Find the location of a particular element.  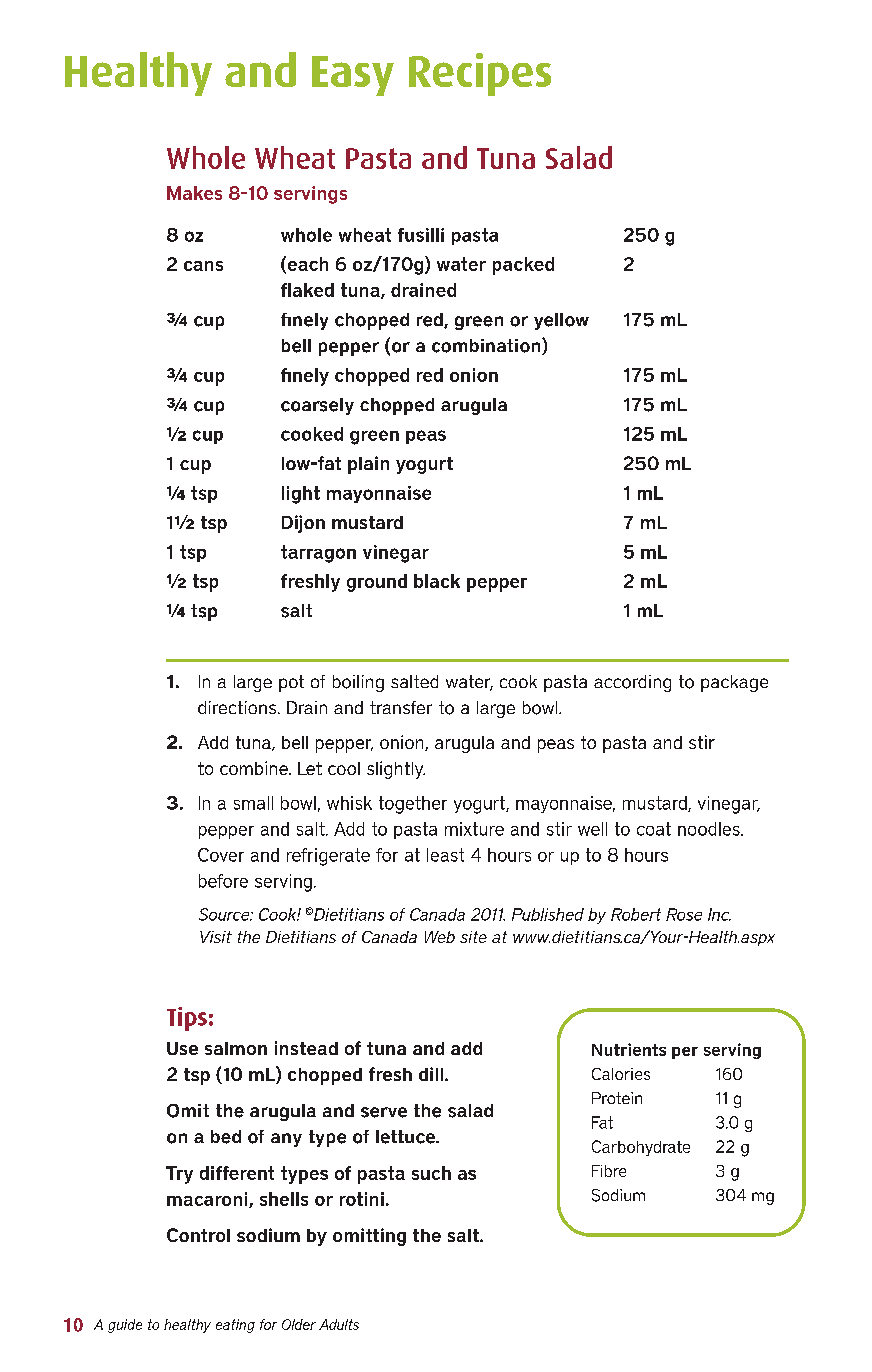

Makes is located at coordinates (194, 193).
